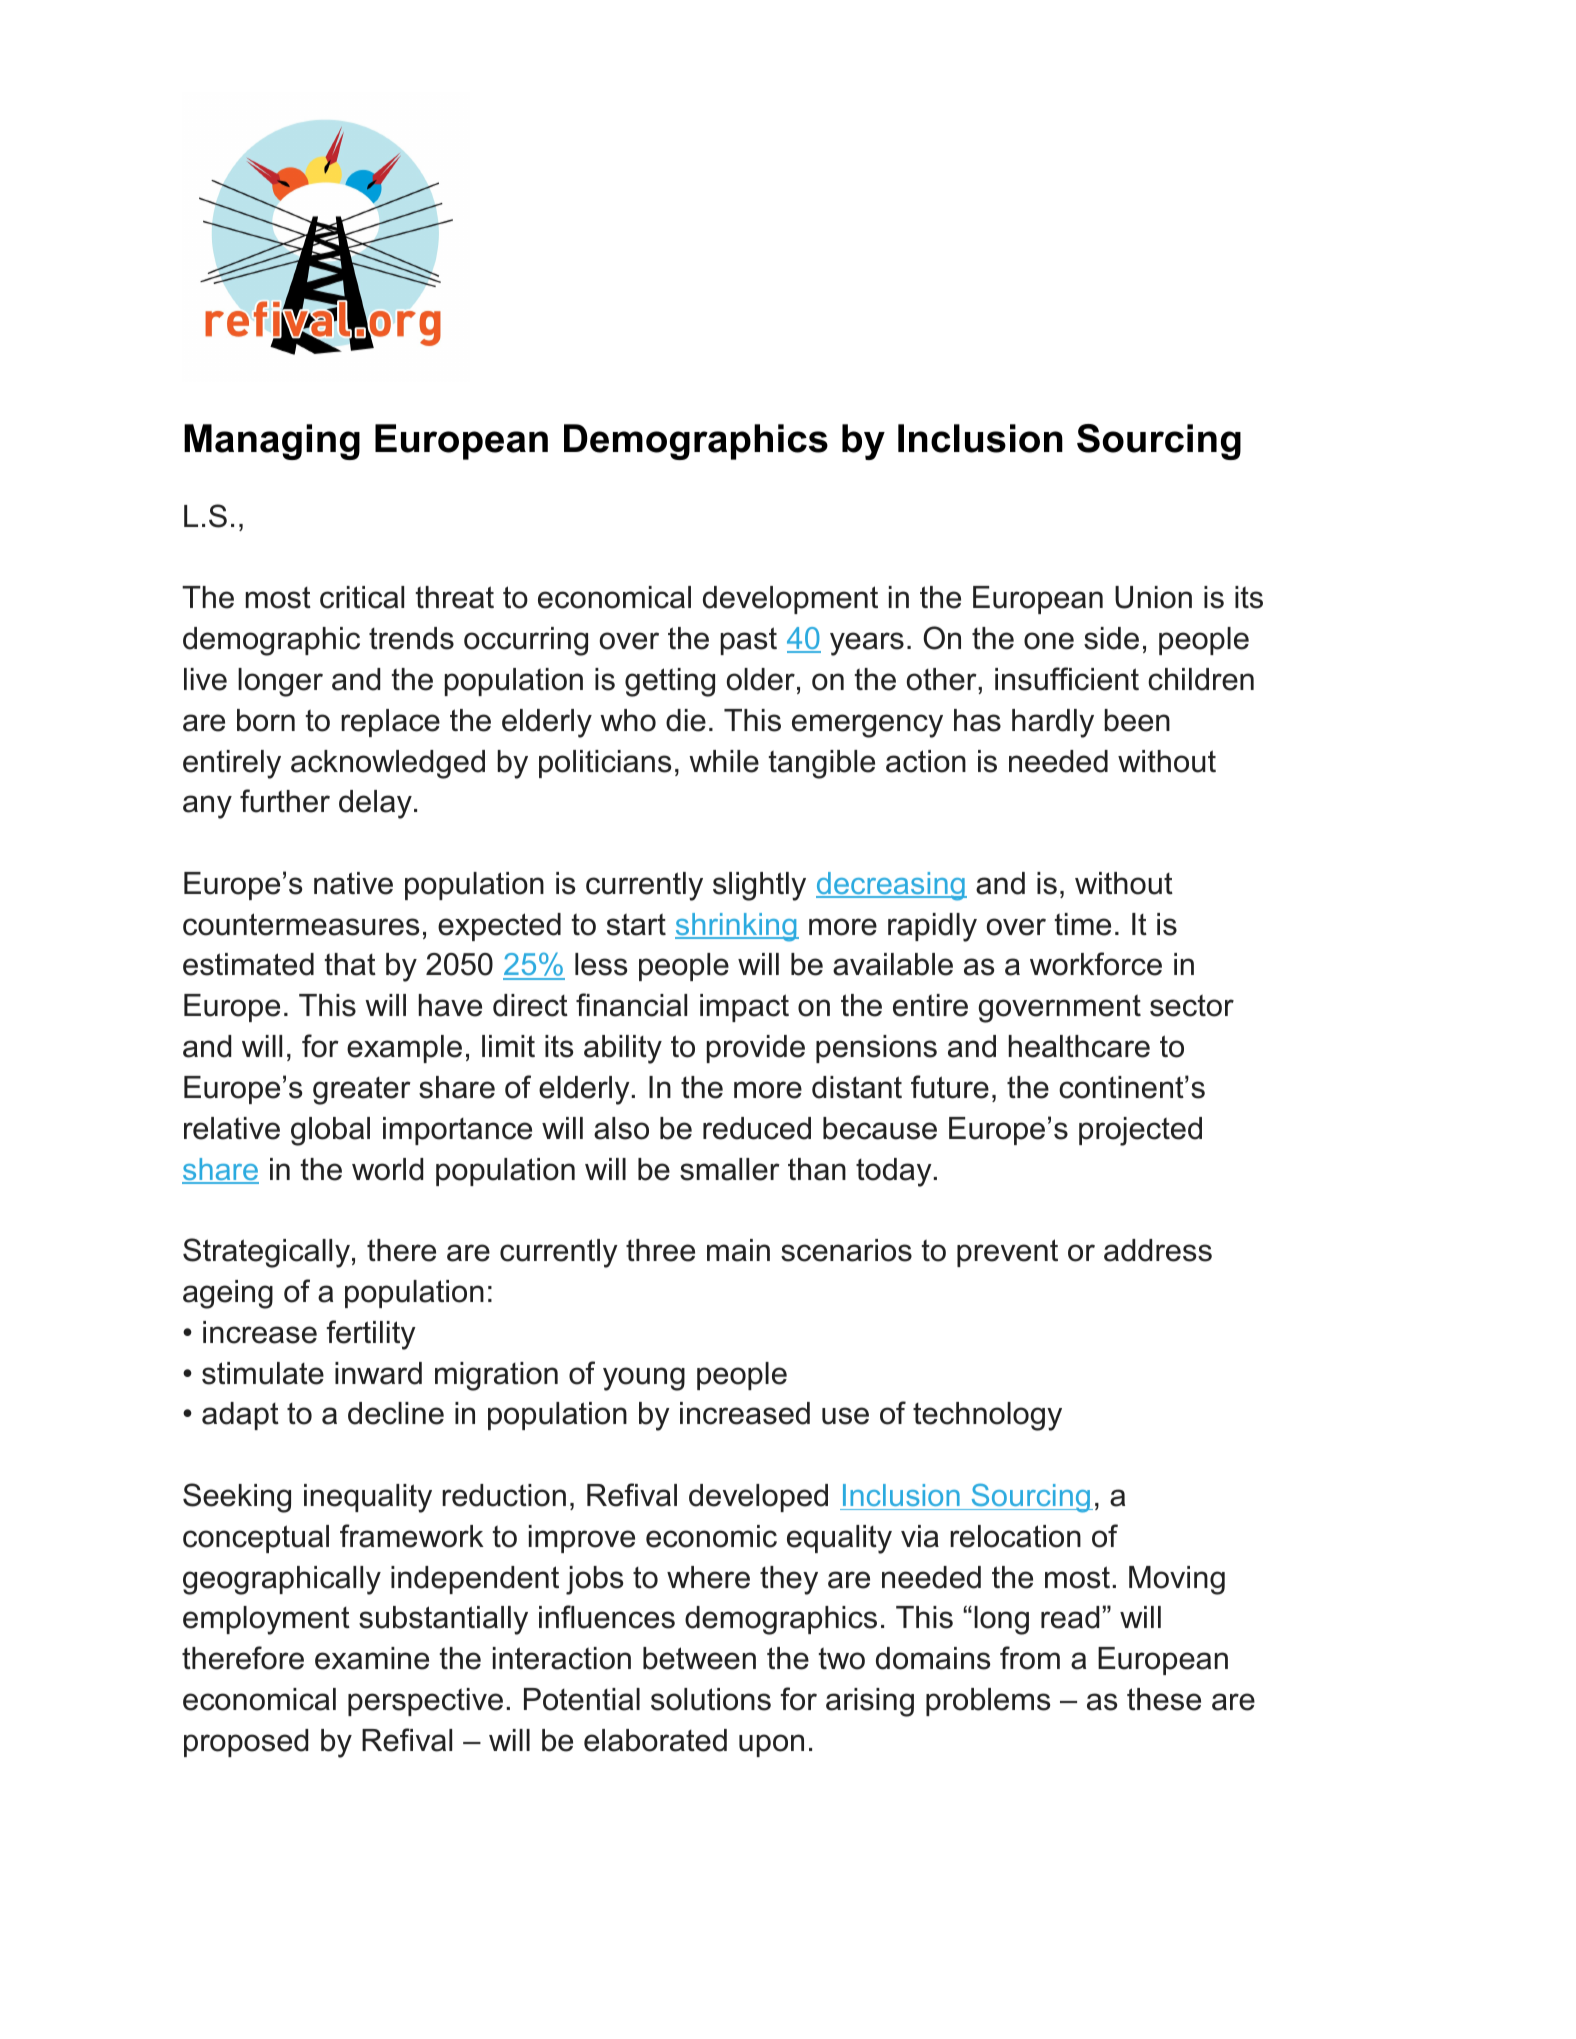  Describe the element at coordinates (711, 1699) in the screenshot. I see `solutions` at that location.
